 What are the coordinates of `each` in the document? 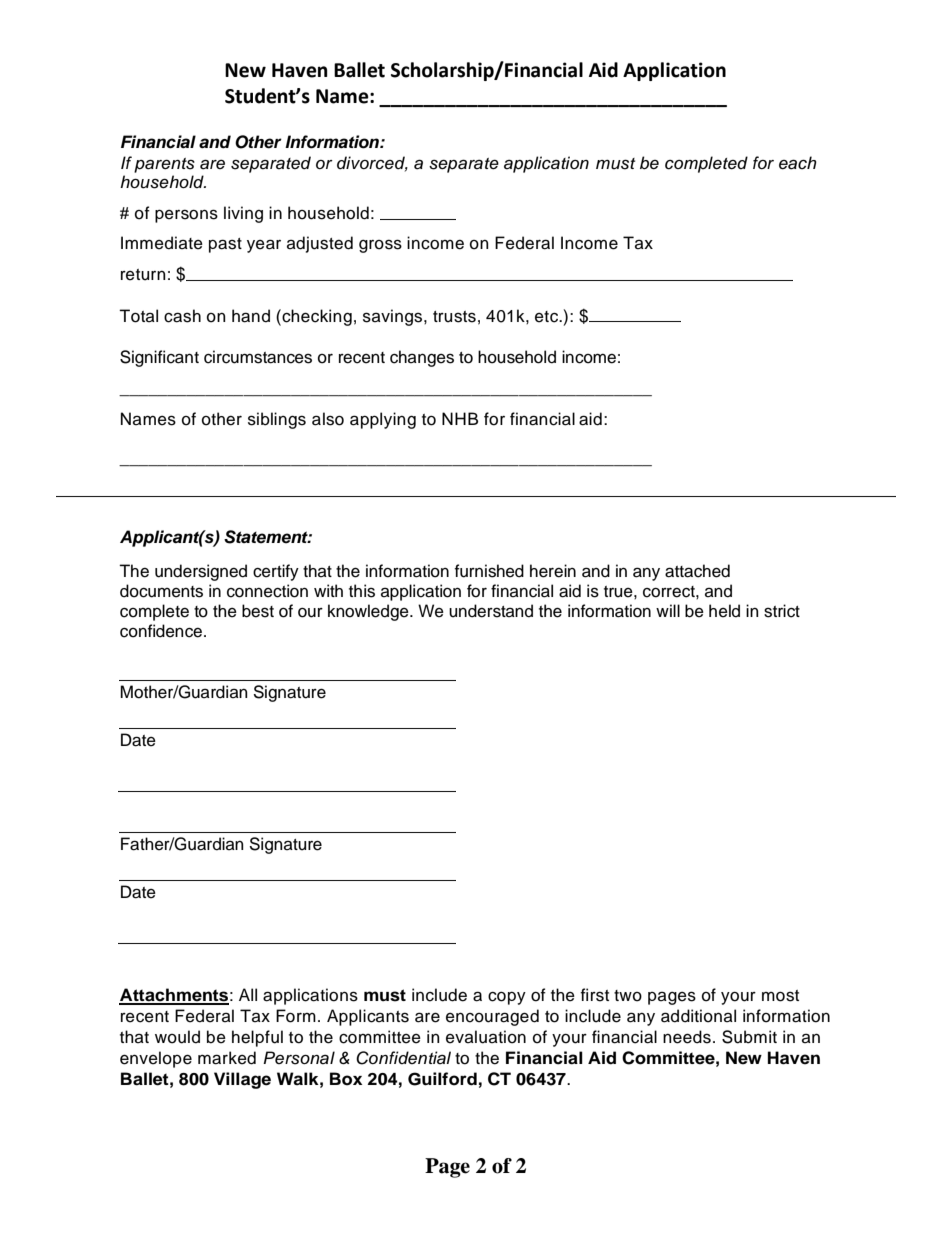 It's located at (798, 163).
